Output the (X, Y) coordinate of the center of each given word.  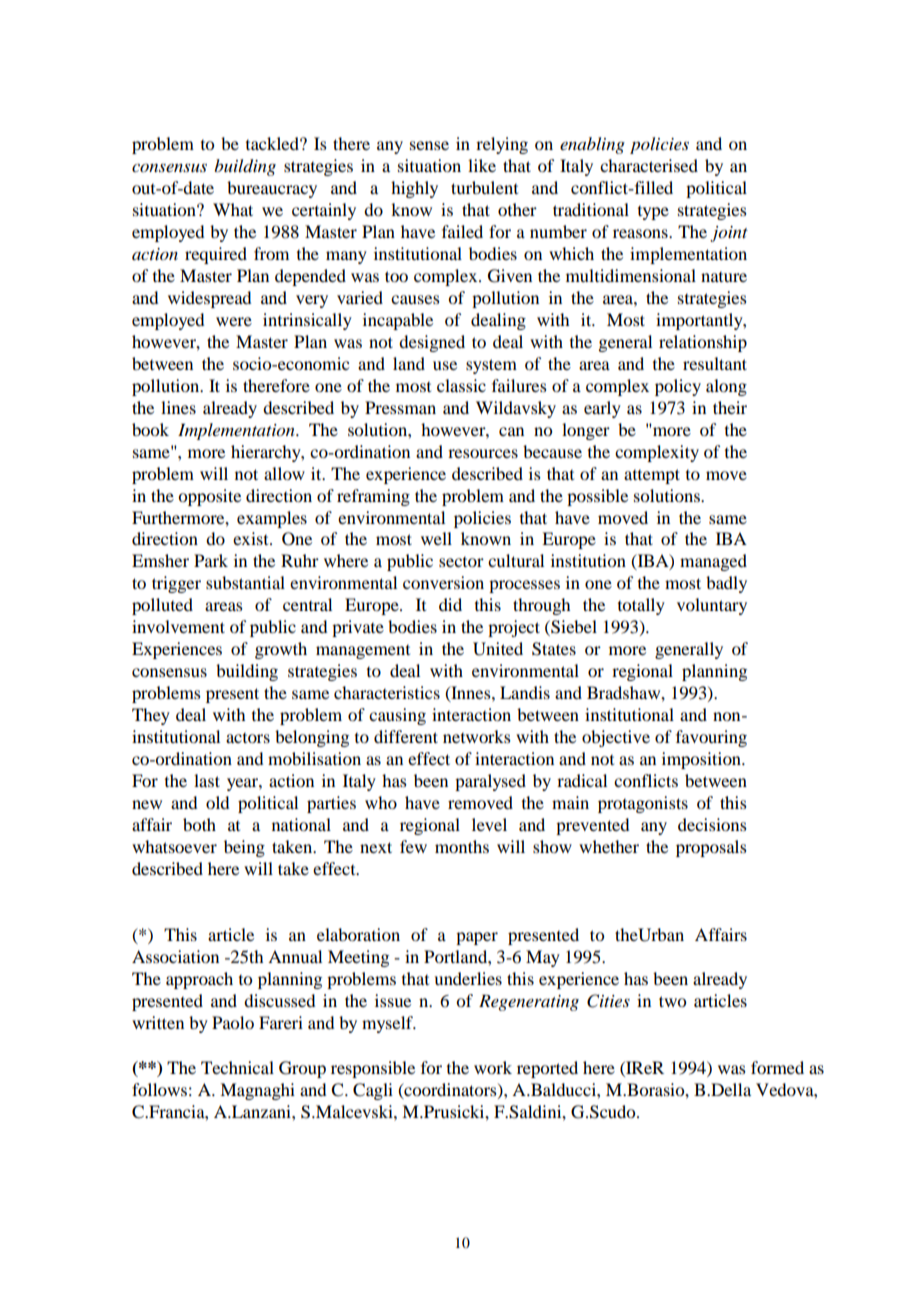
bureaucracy (272, 189)
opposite (209, 497)
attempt (652, 476)
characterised (649, 165)
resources (483, 453)
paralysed (490, 782)
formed (777, 1067)
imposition (702, 760)
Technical (237, 1067)
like (482, 165)
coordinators (450, 1090)
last (207, 780)
